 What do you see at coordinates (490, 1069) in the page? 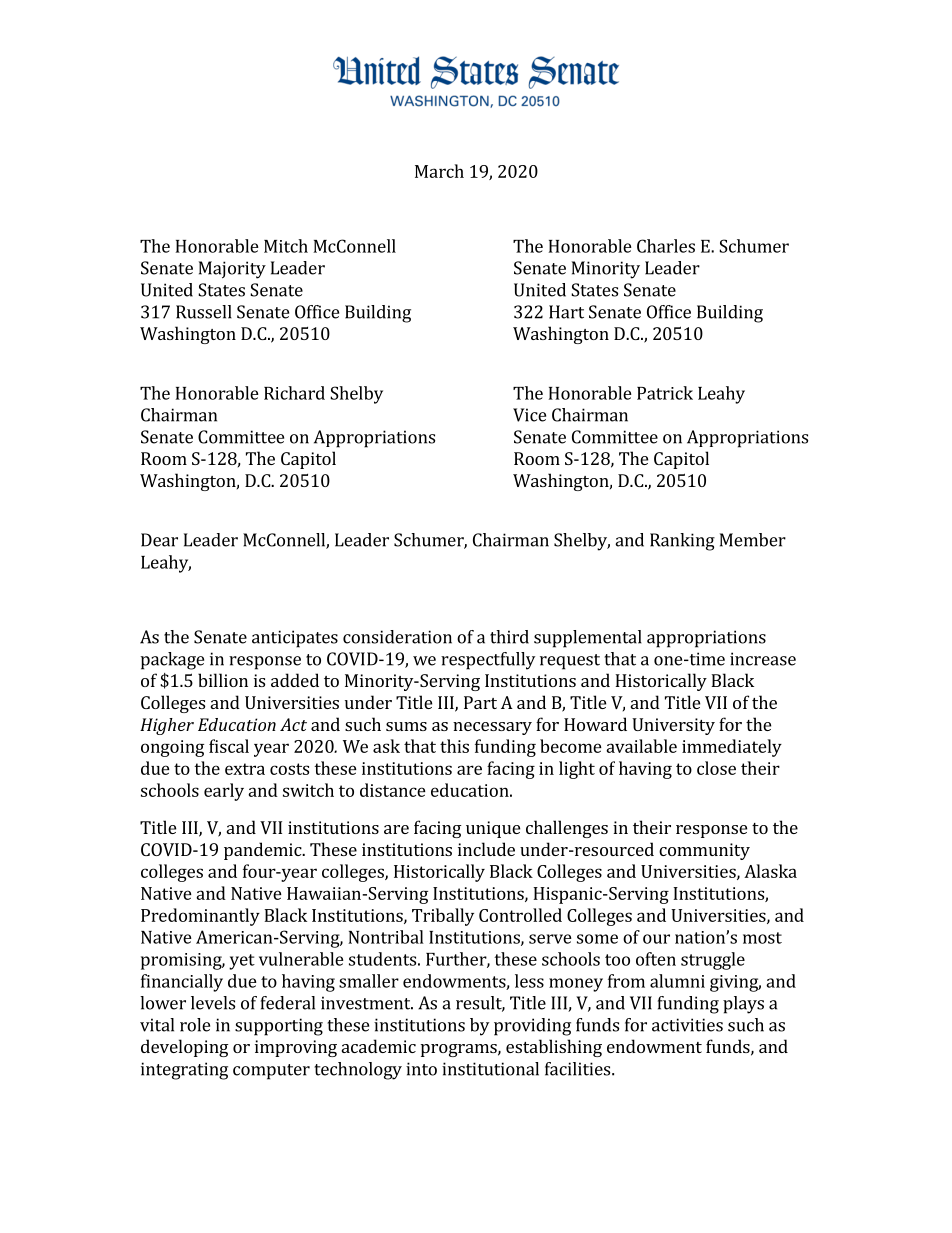
I see `institutional` at bounding box center [490, 1069].
